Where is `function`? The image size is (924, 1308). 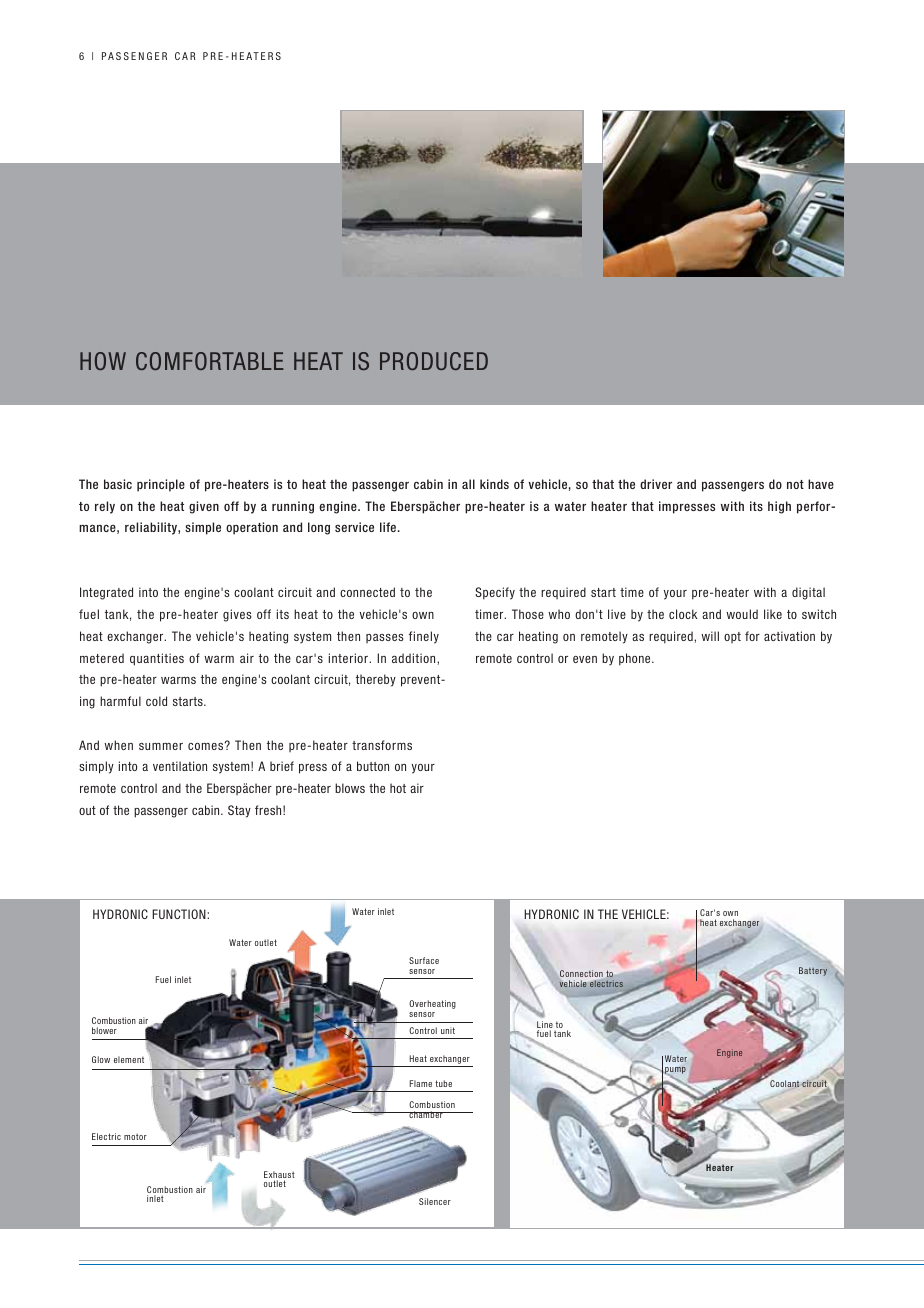 function is located at coordinates (180, 914).
